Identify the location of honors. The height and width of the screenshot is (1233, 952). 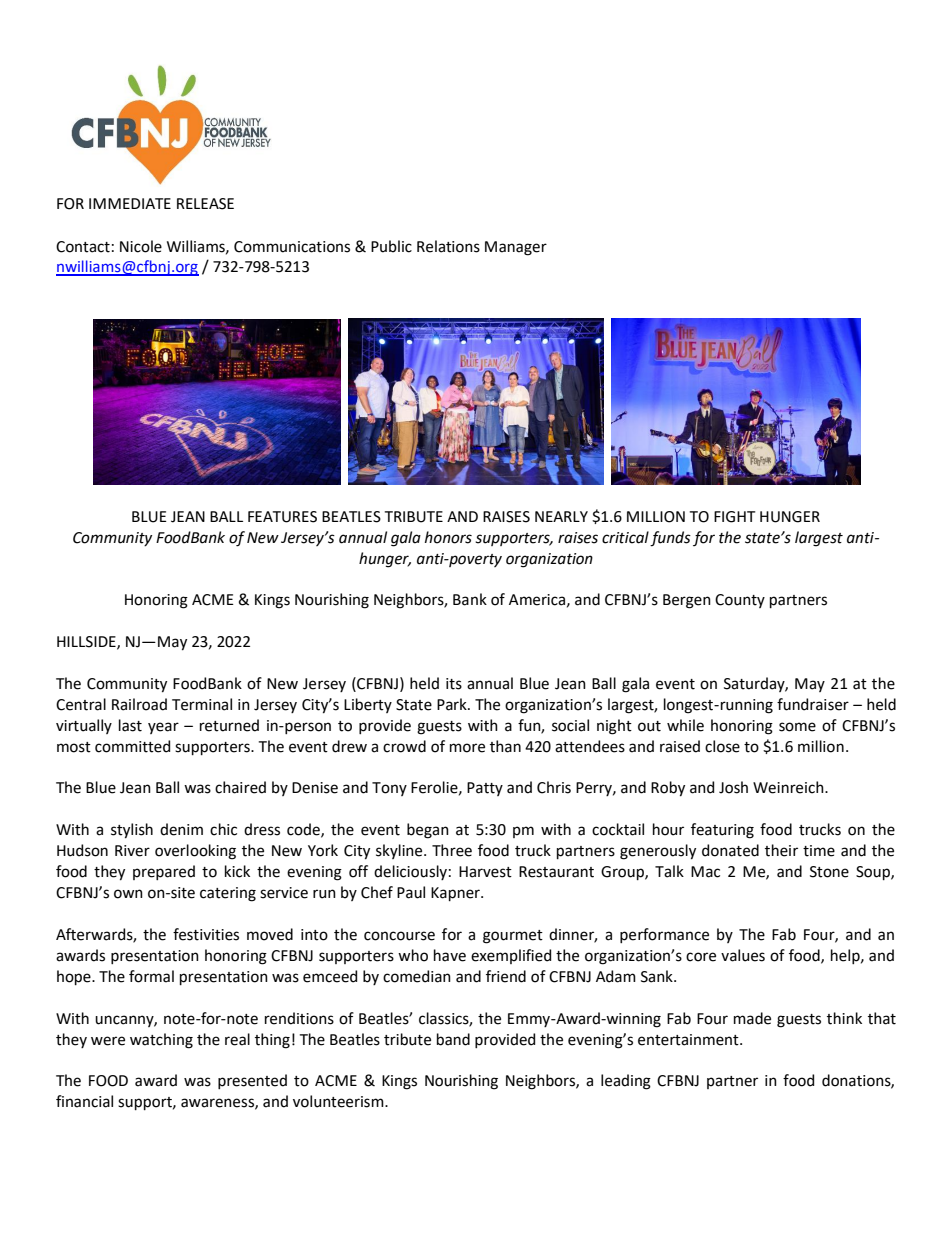
(448, 537).
